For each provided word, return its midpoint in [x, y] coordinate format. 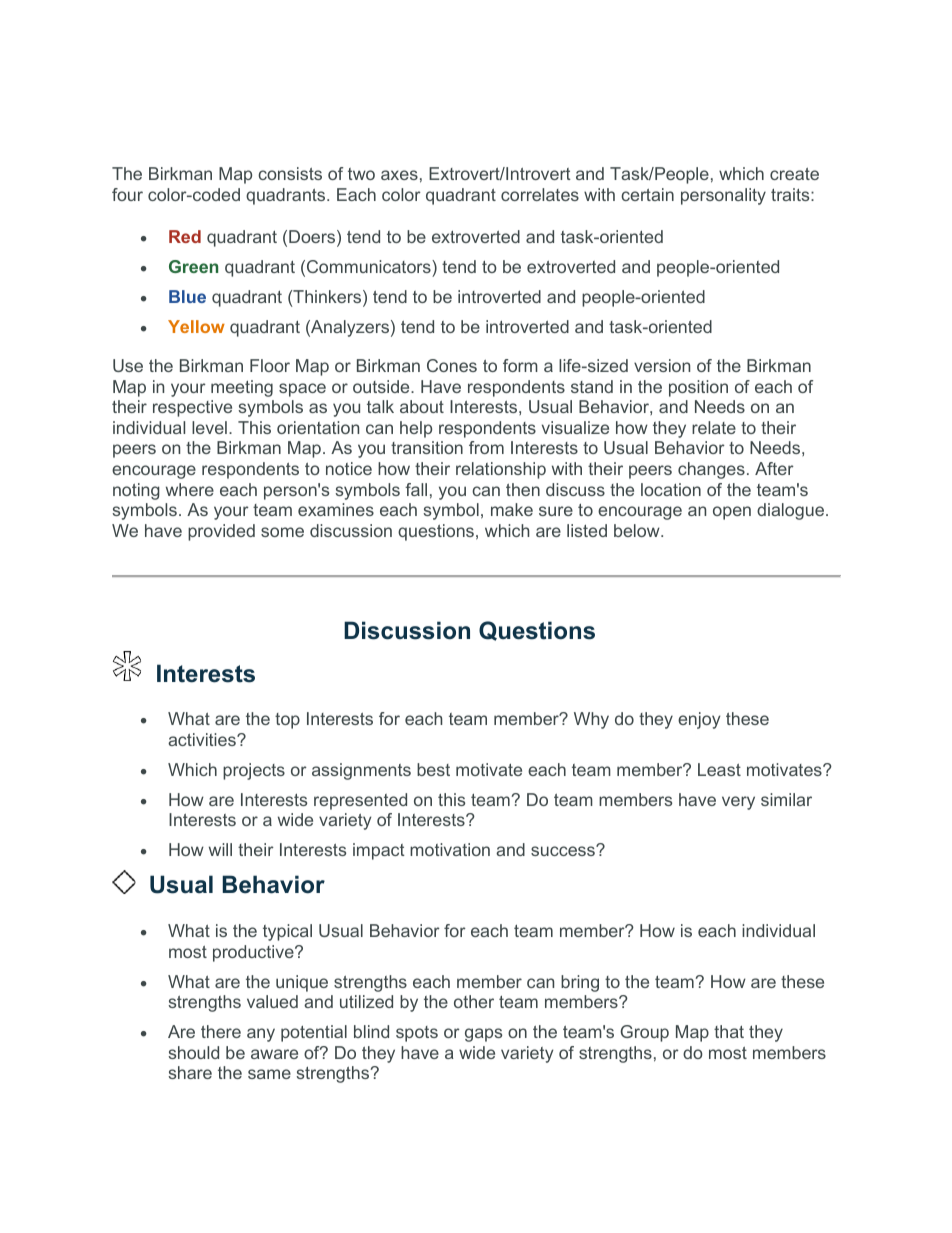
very [738, 803]
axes [399, 175]
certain [647, 194]
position [698, 388]
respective [192, 408]
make [512, 509]
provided [221, 532]
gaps [483, 1035]
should [193, 1052]
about [422, 406]
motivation [450, 849]
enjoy [699, 720]
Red [185, 236]
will [220, 849]
